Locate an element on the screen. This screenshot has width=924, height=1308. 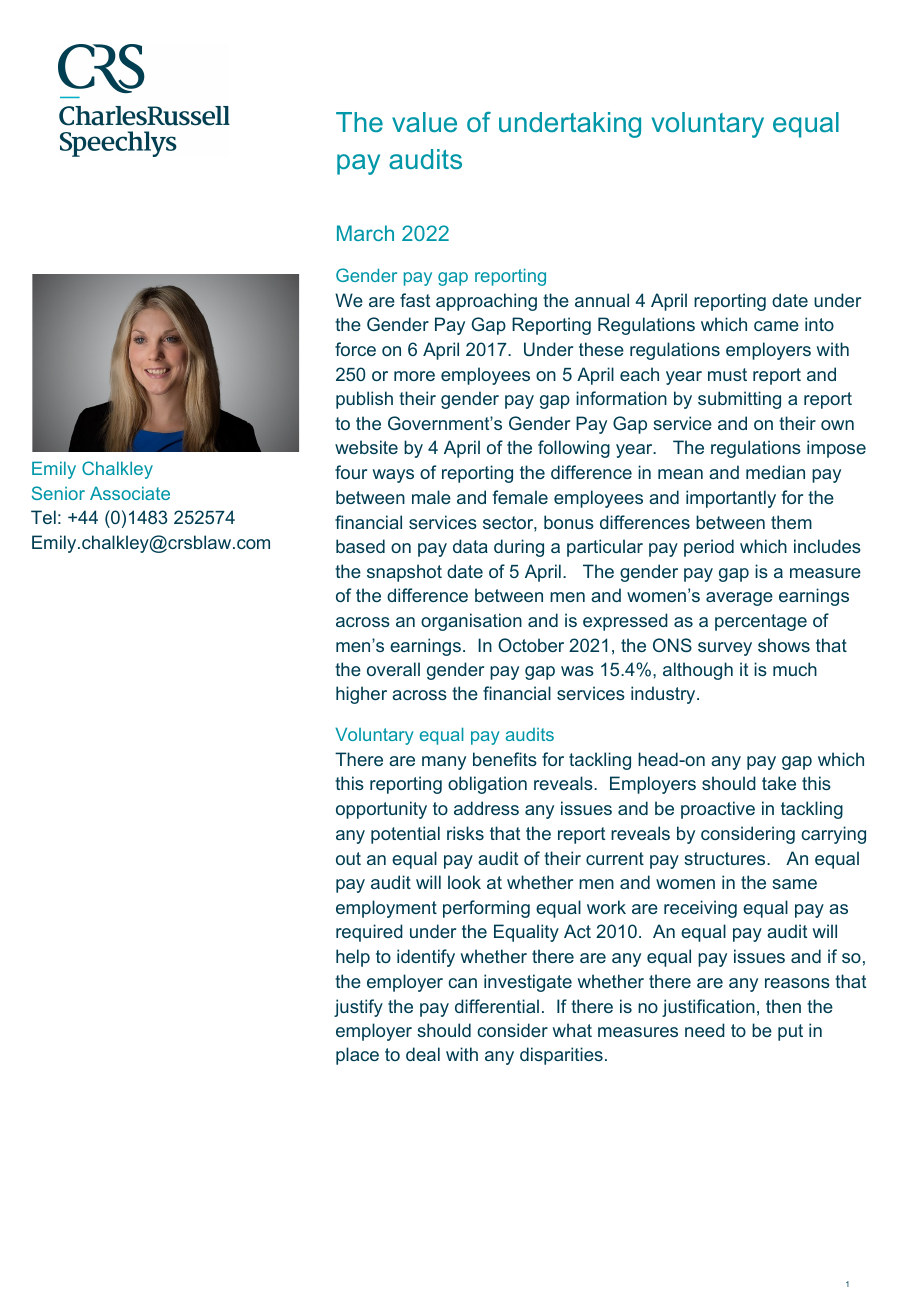
address is located at coordinates (486, 808).
